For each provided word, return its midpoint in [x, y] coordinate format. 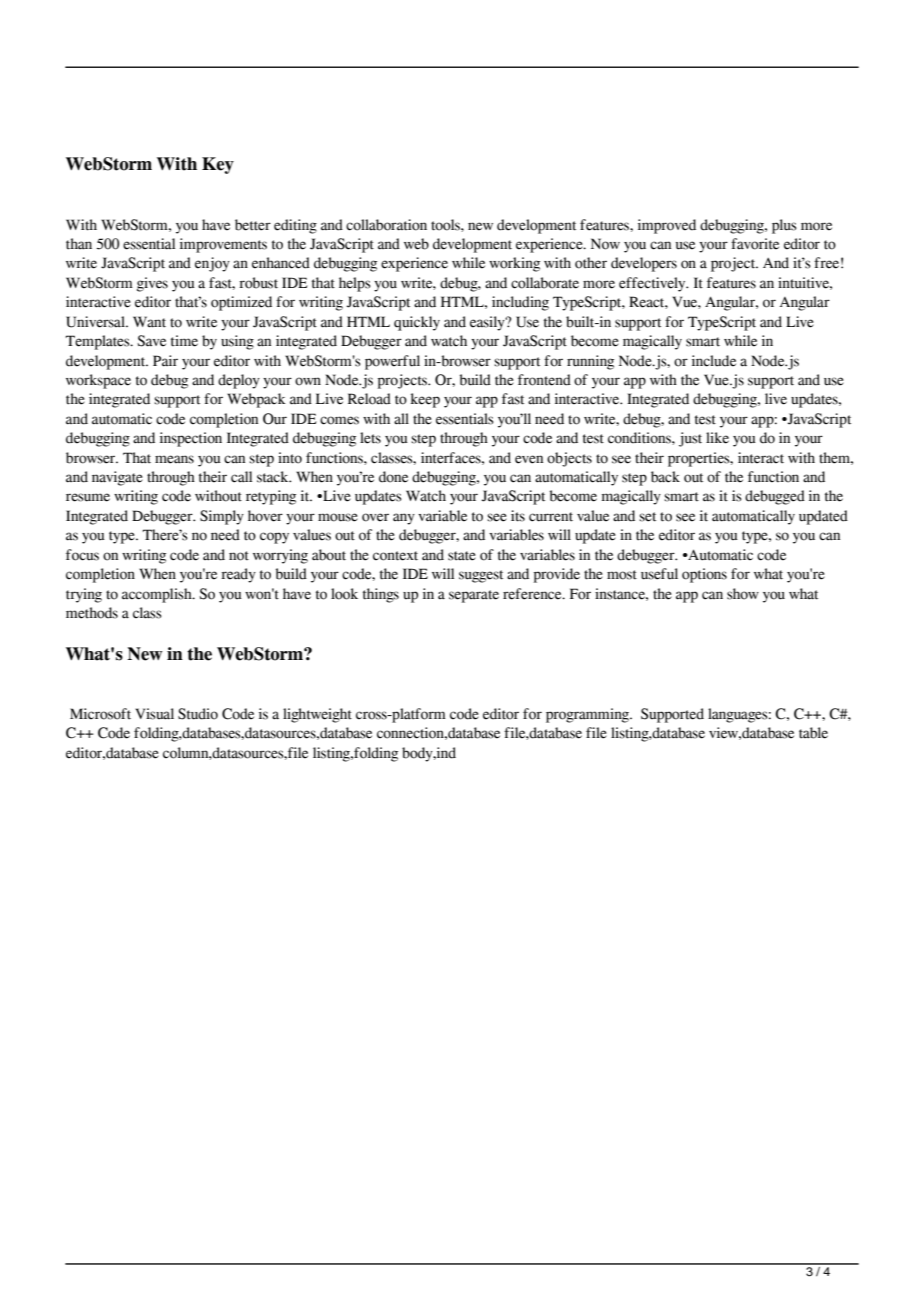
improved [667, 226]
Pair [165, 361]
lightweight [317, 715]
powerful [392, 362]
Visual [154, 714]
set [647, 517]
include [714, 361]
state [462, 556]
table [813, 733]
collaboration [386, 225]
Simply [222, 517]
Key [218, 165]
